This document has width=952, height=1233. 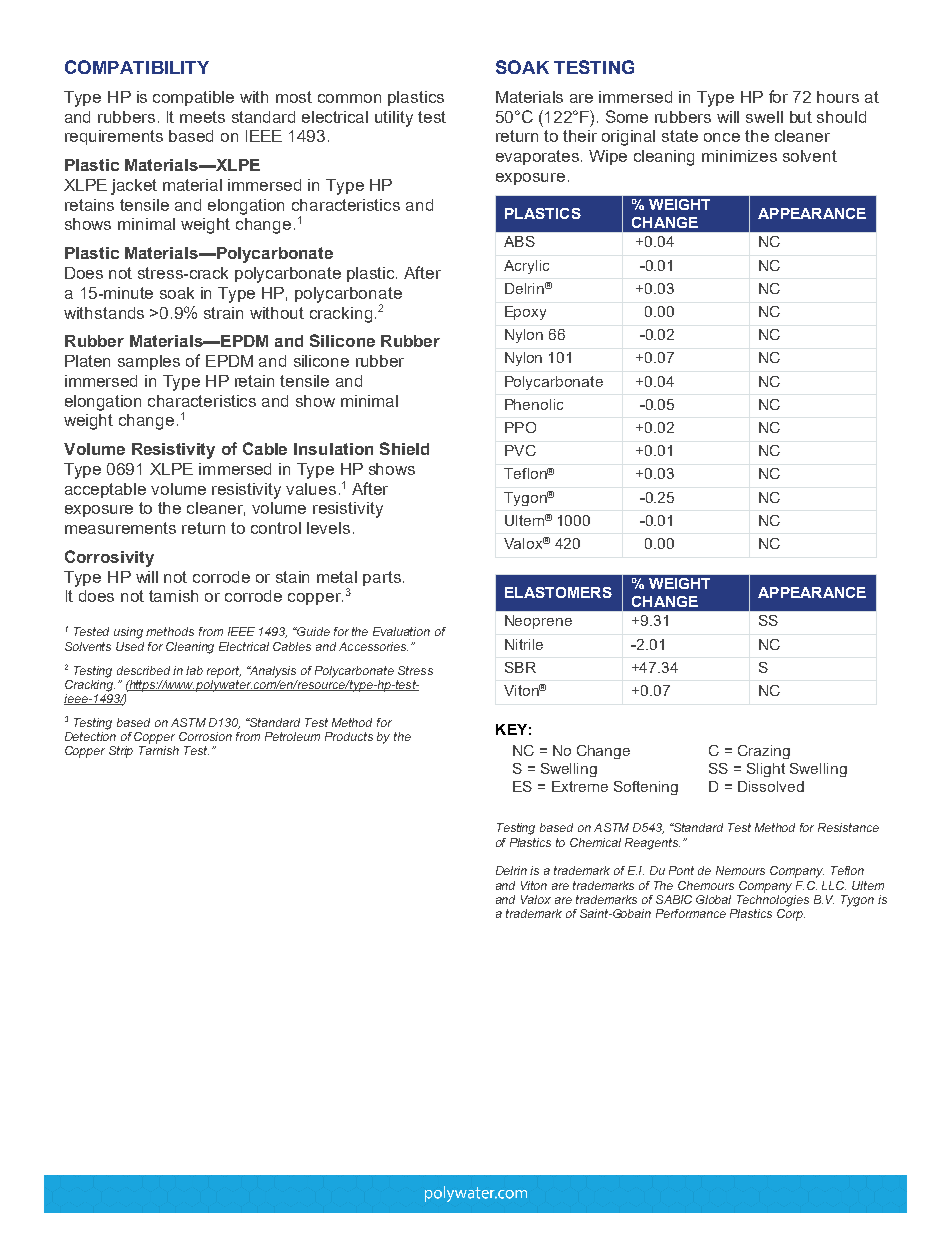 I want to click on acceptable, so click(x=105, y=490).
